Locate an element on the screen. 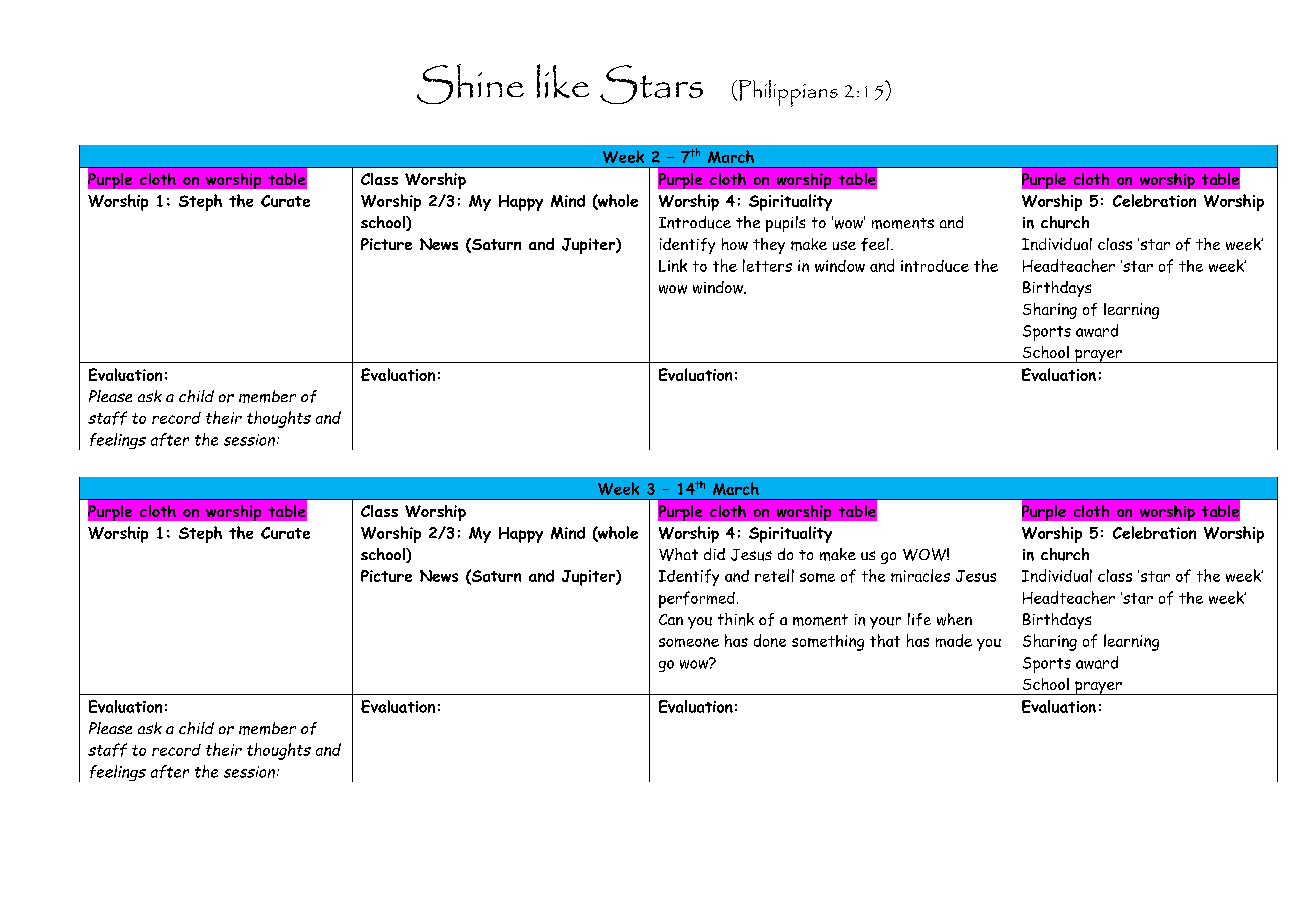 The height and width of the screenshot is (924, 1308). retell is located at coordinates (774, 575).
